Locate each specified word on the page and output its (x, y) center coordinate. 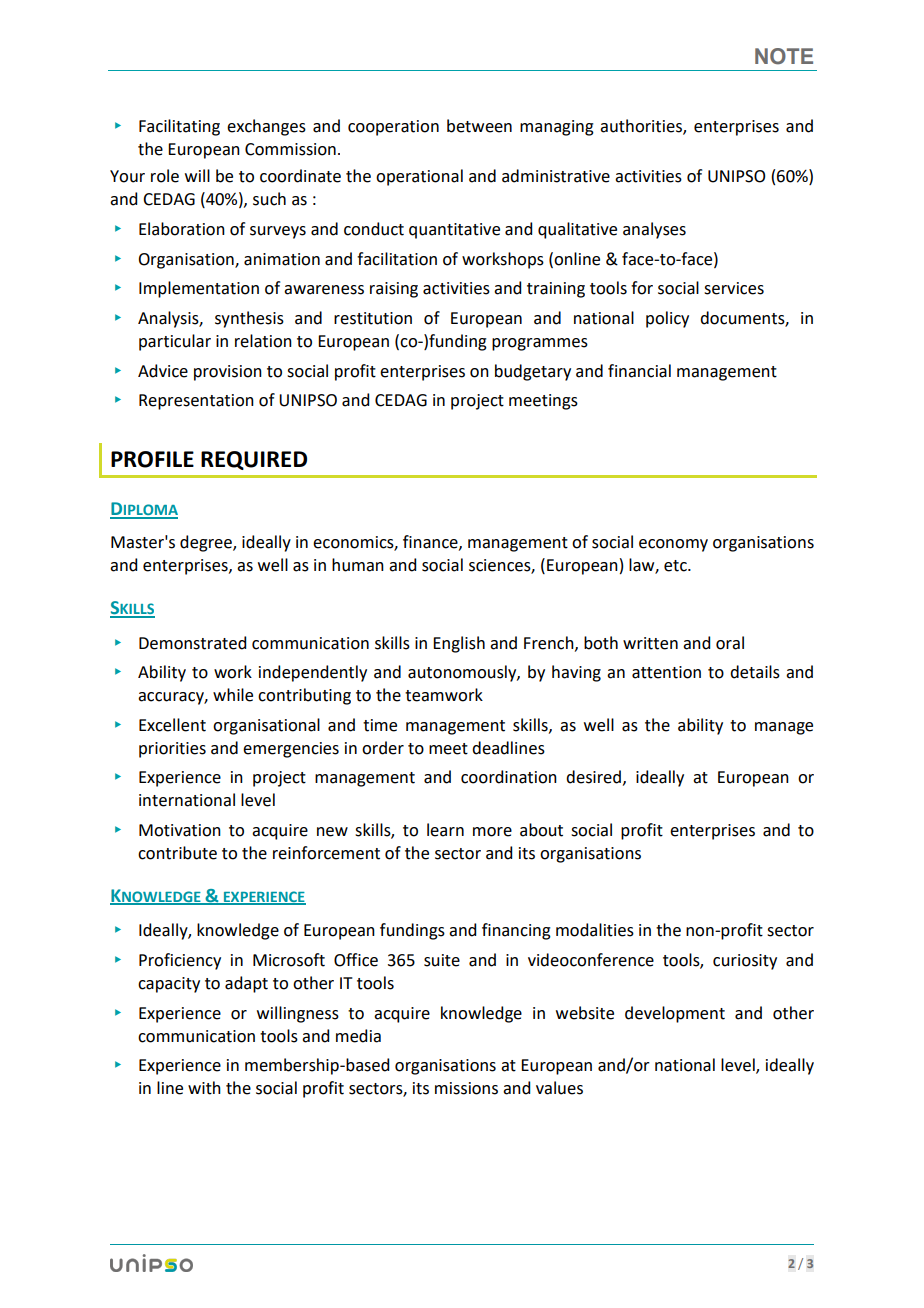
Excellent (172, 725)
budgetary (533, 372)
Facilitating (179, 127)
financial (639, 371)
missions (466, 1088)
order (383, 748)
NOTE (784, 56)
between (479, 126)
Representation (196, 402)
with (204, 1088)
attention (666, 672)
